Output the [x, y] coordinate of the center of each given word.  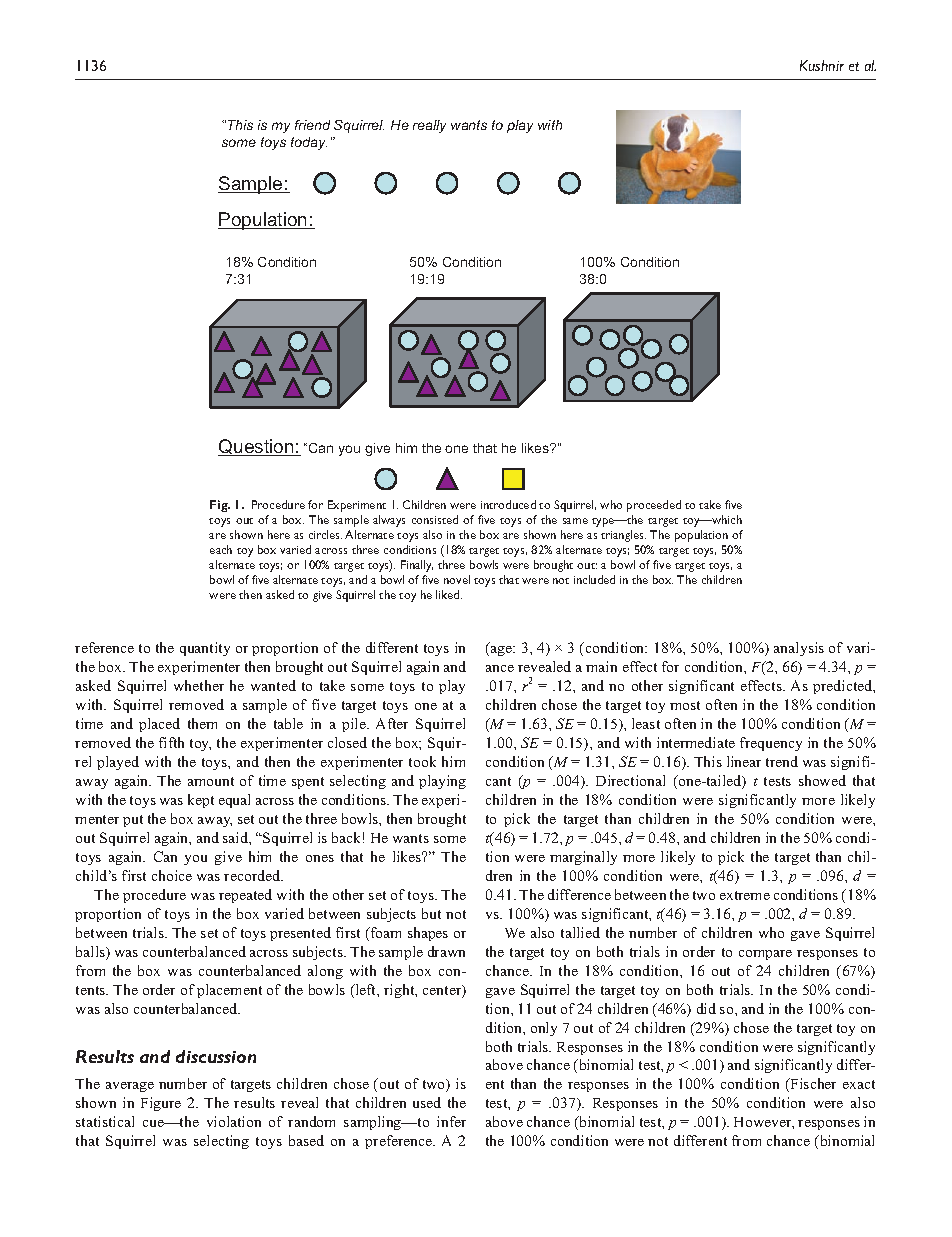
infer [451, 1121]
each [221, 549]
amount [211, 781]
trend [782, 761]
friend [312, 125]
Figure [161, 1104]
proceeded [654, 506]
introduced [508, 504]
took [422, 761]
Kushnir [822, 65]
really [429, 126]
